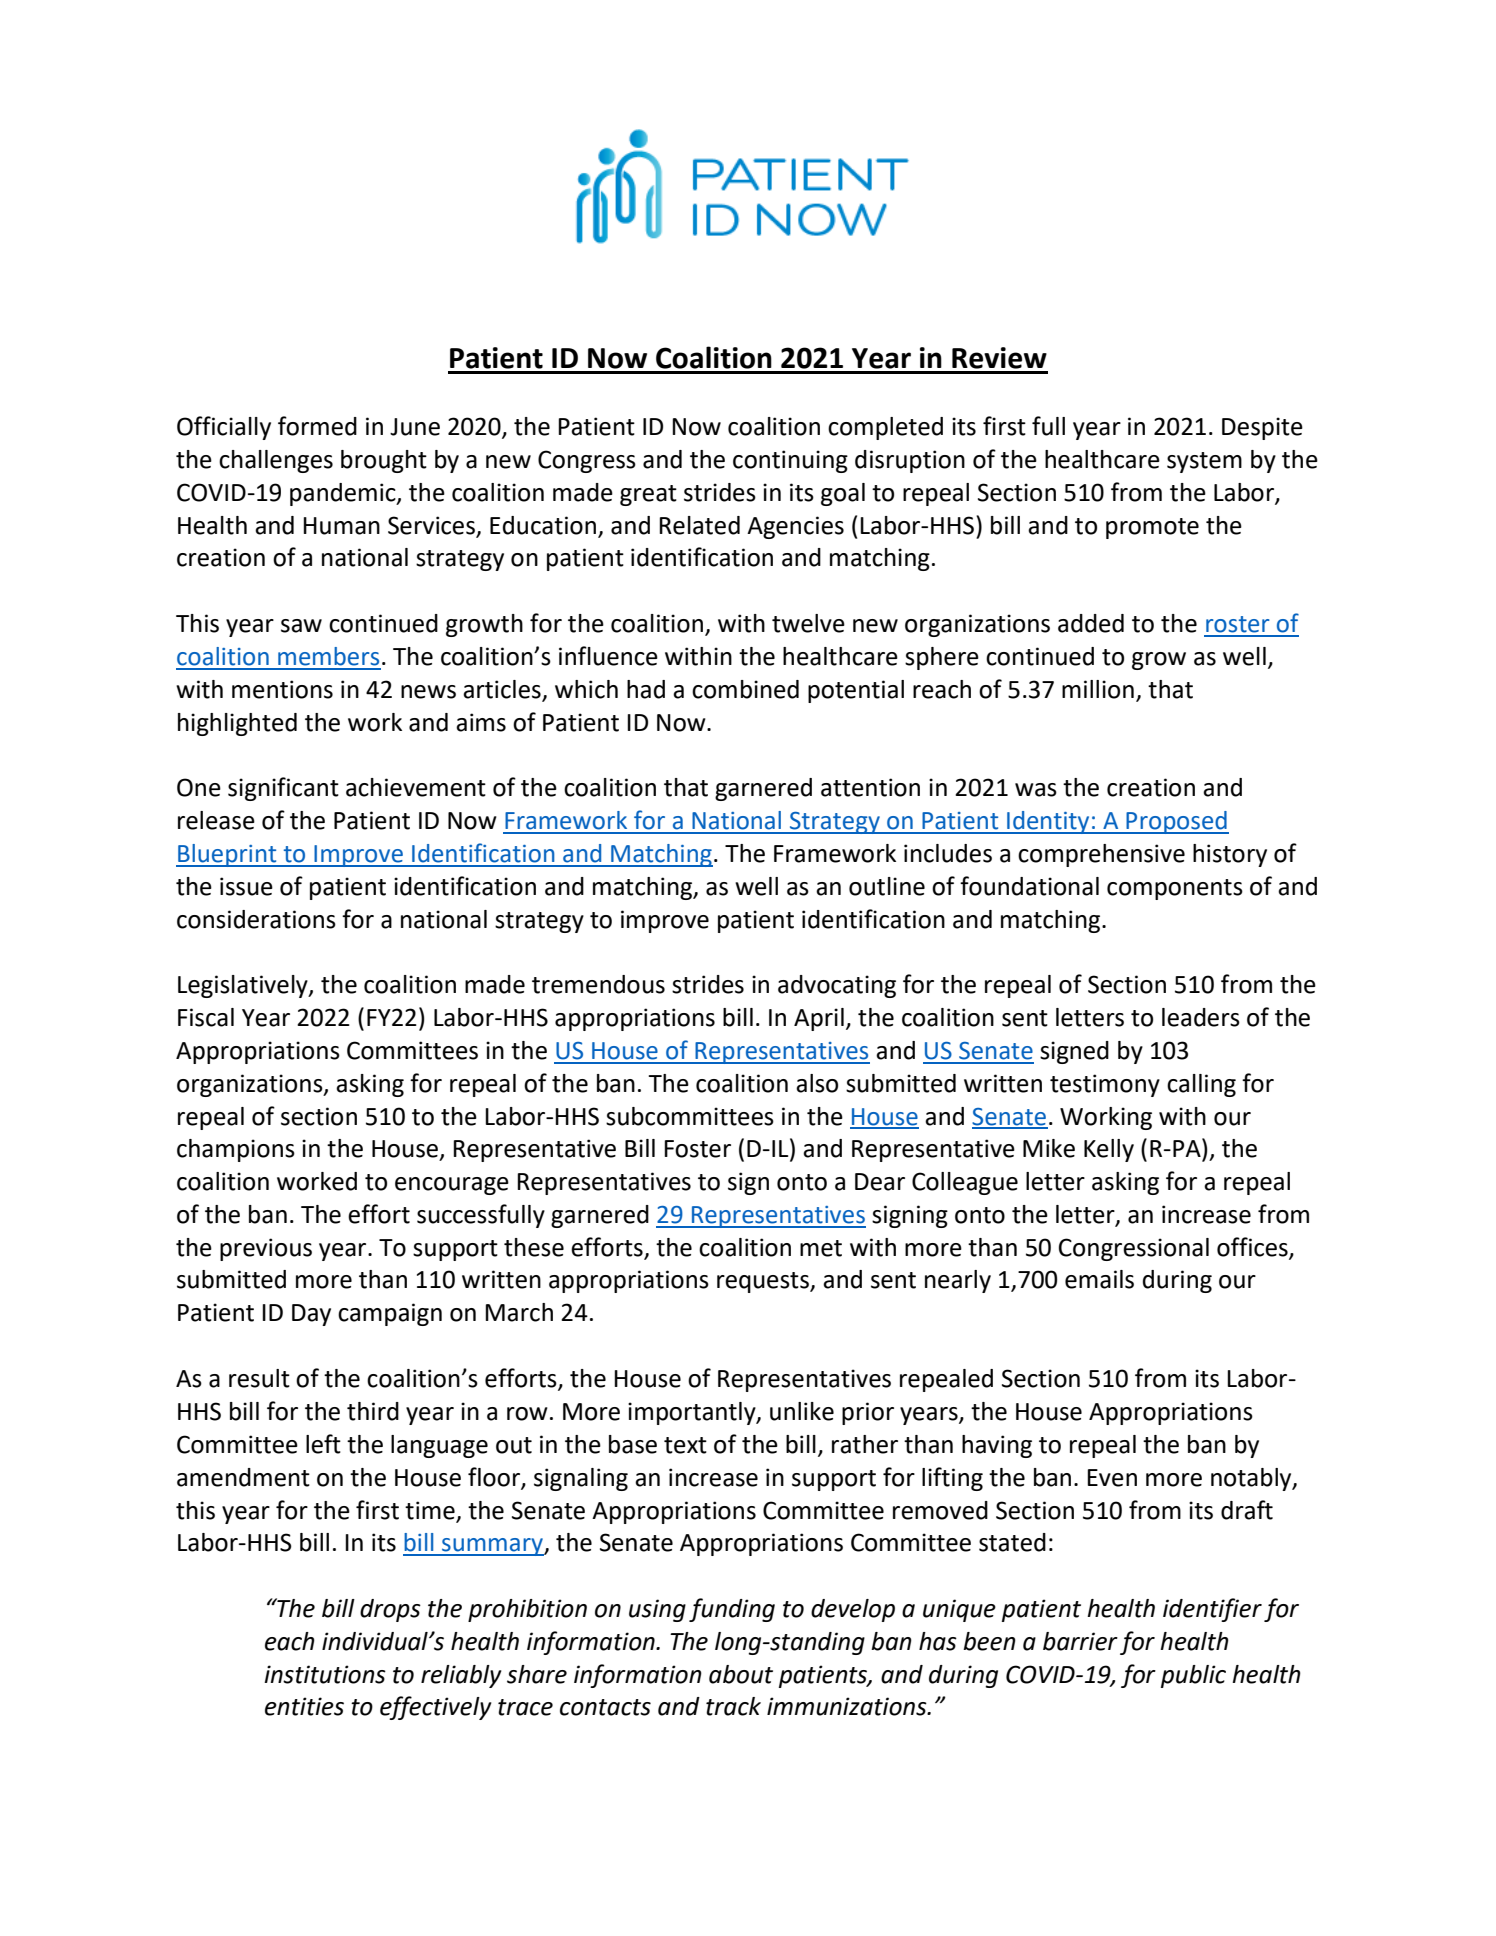 This image has width=1496, height=1936. I want to click on testimony, so click(1105, 1085).
